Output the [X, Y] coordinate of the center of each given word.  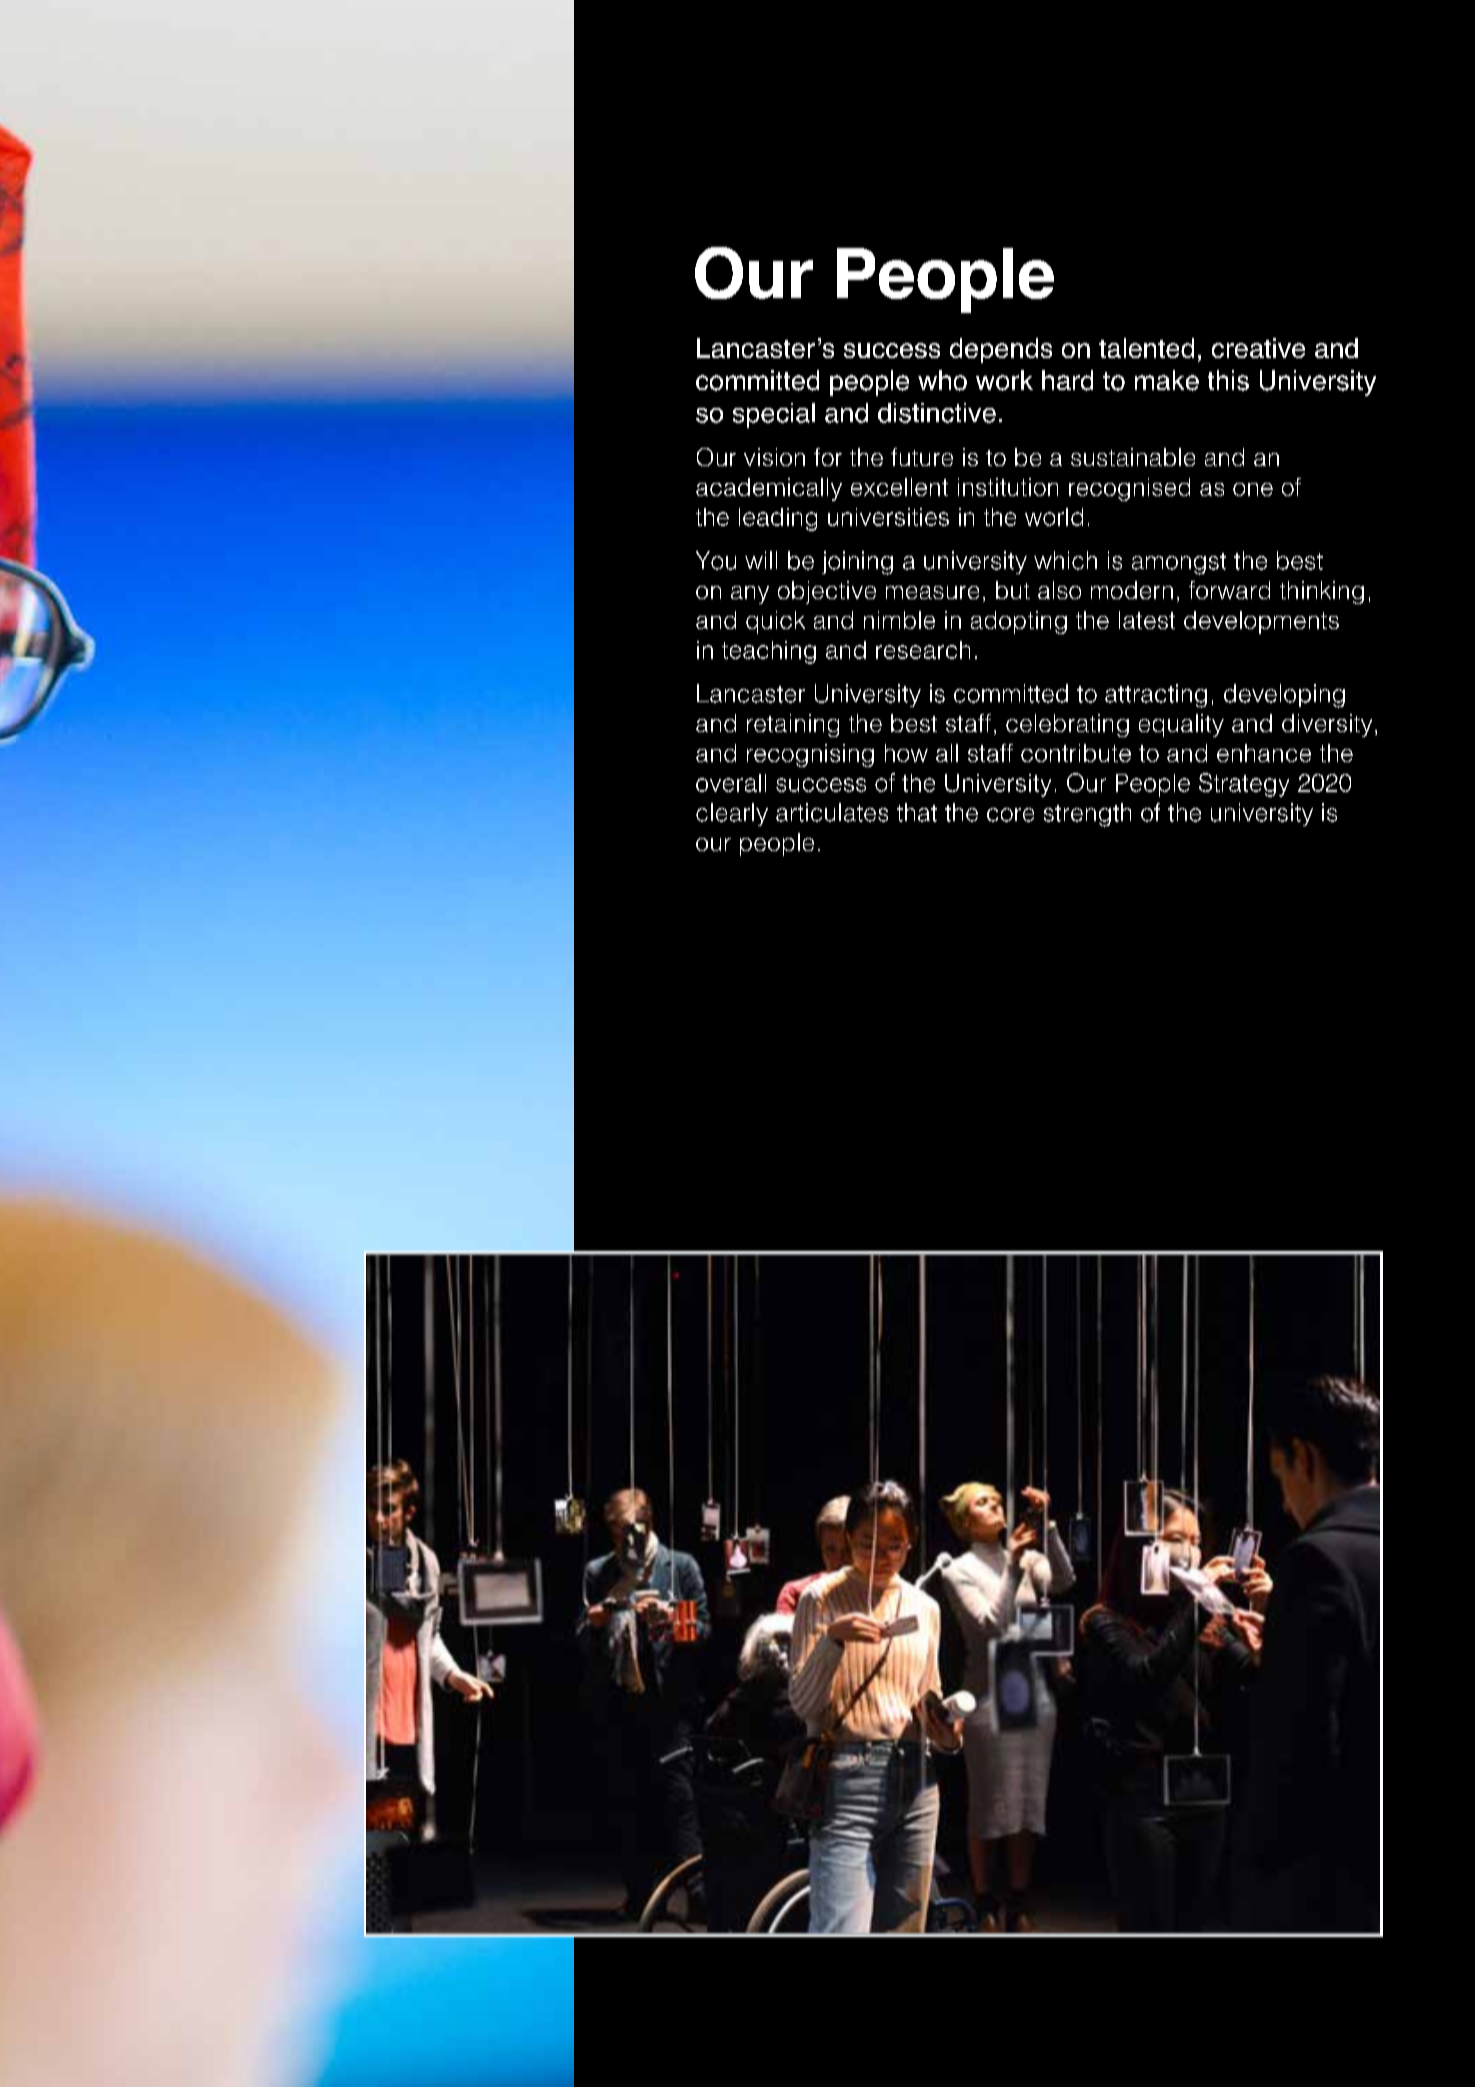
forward [1229, 590]
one [1253, 489]
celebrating [1067, 725]
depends [1001, 350]
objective [827, 592]
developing [1284, 696]
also [1059, 590]
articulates [832, 812]
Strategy [1244, 785]
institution [1008, 487]
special [774, 415]
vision [774, 457]
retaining [793, 725]
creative [1258, 348]
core [1010, 815]
